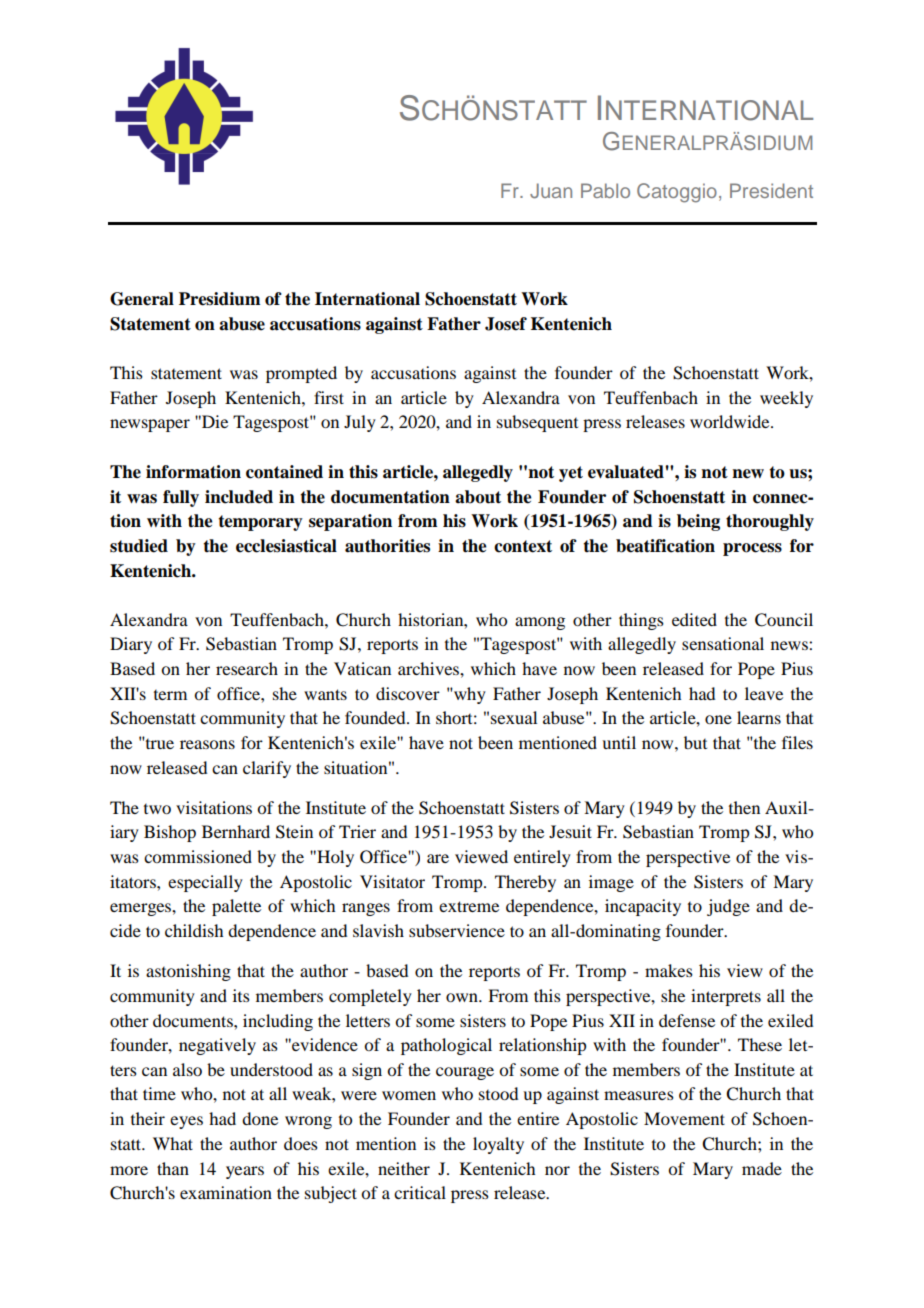 This screenshot has height=1308, width=924. I want to click on Juan, so click(551, 191).
